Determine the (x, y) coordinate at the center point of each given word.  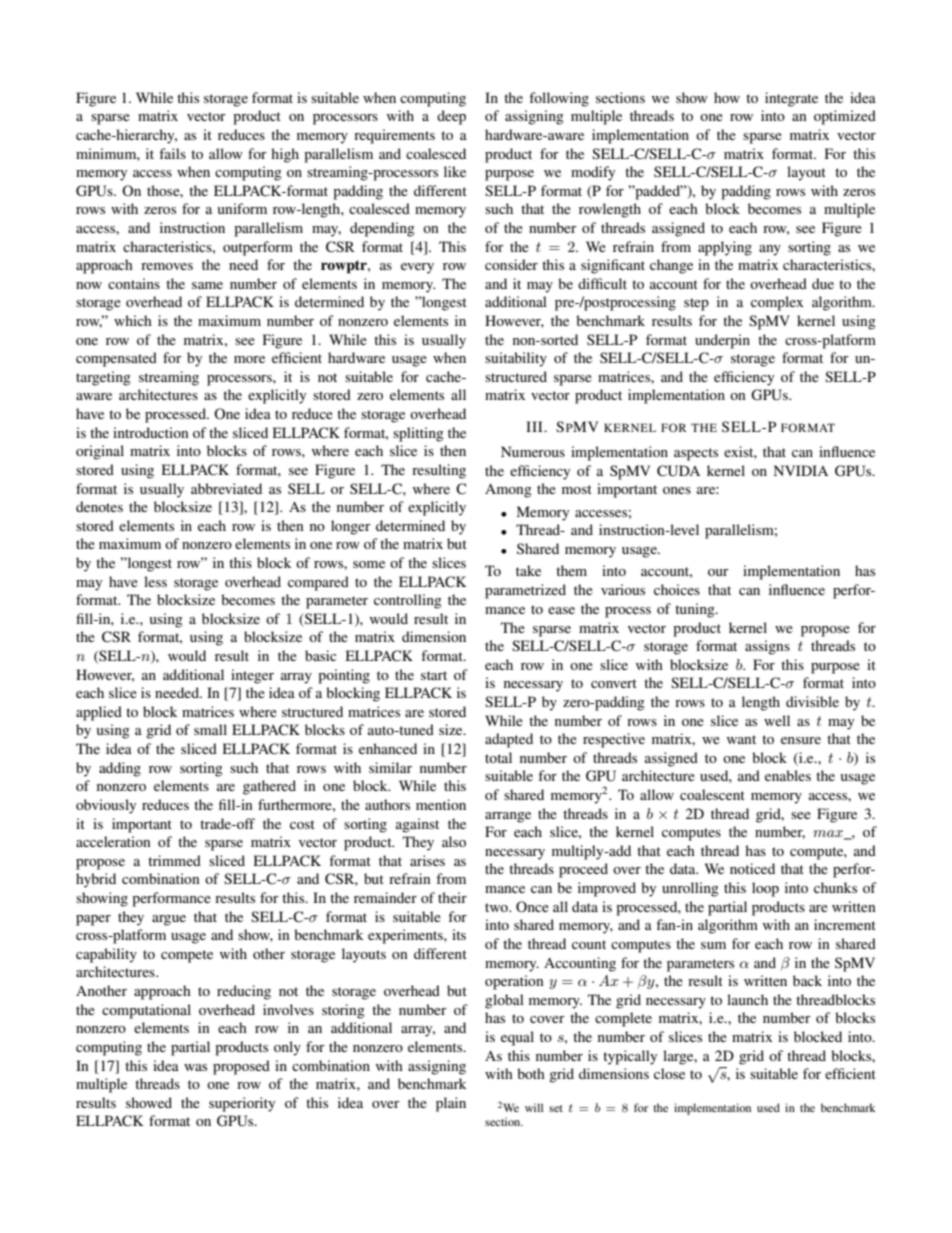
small (210, 729)
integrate (791, 99)
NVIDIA (801, 470)
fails (172, 153)
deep (451, 117)
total (498, 757)
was (195, 1067)
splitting (418, 434)
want (741, 739)
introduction (151, 432)
